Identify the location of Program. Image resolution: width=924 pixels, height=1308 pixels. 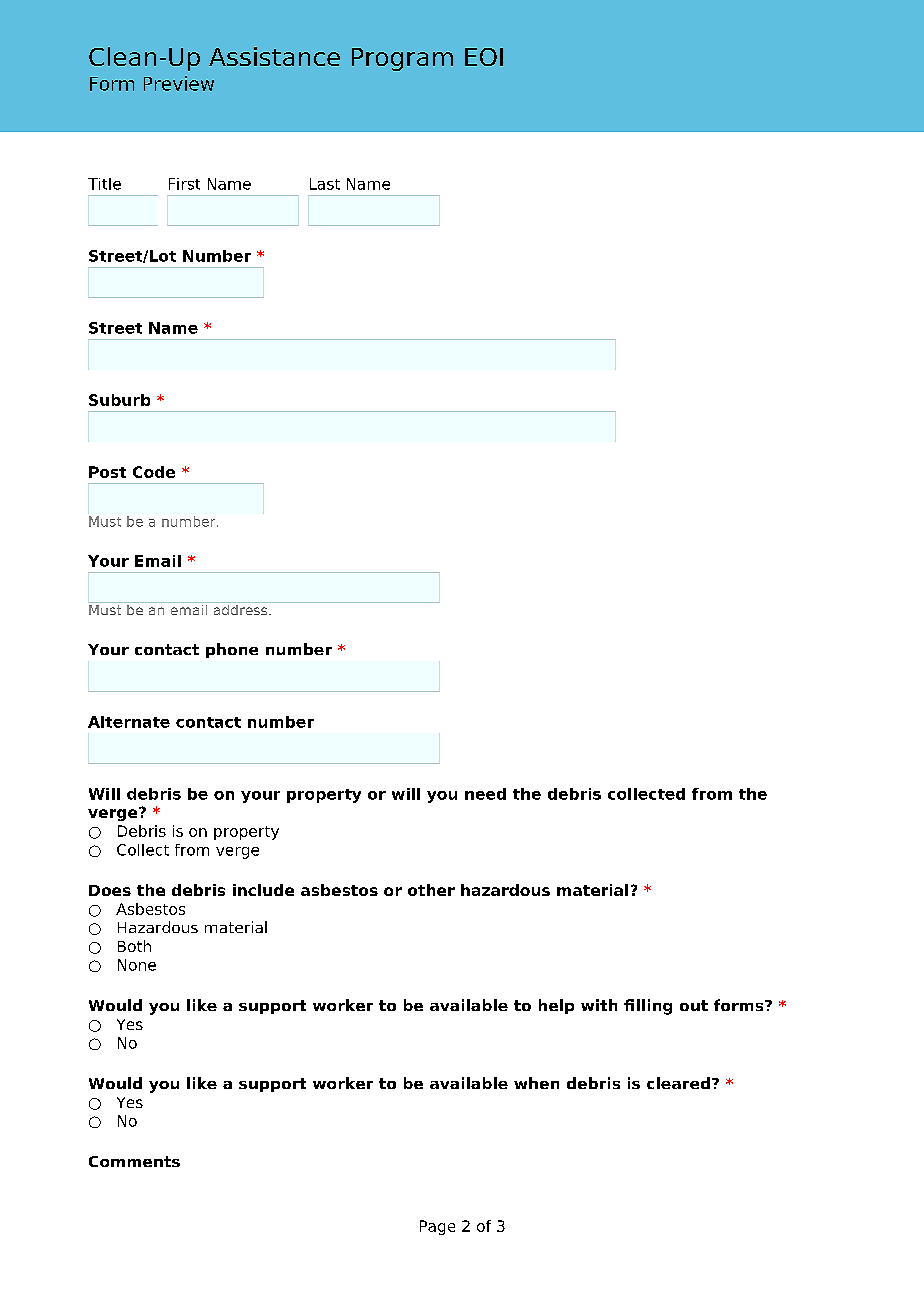
(402, 59).
